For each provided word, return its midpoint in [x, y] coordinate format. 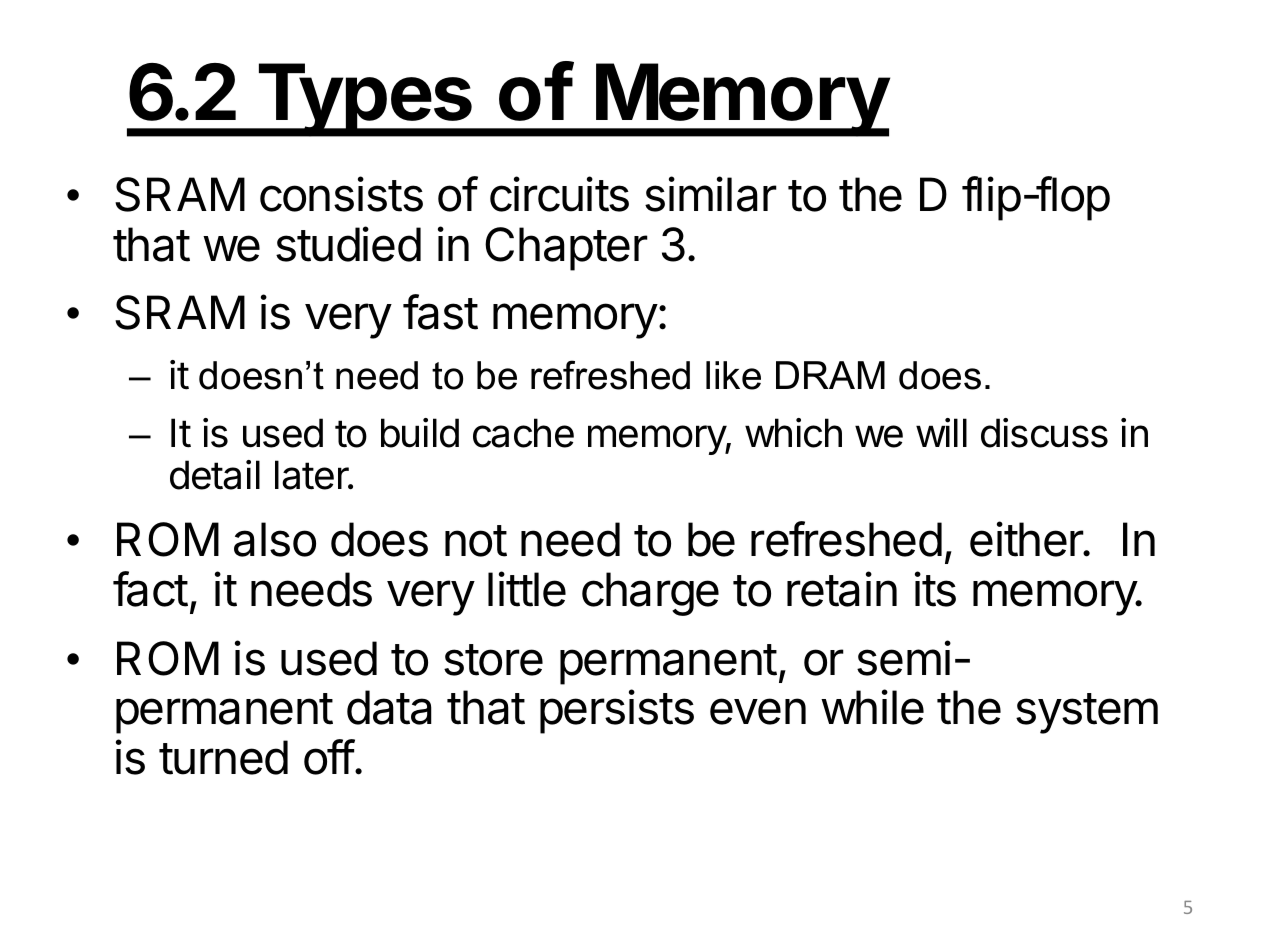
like [733, 375]
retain [842, 589]
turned [223, 757]
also [275, 539]
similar [711, 194]
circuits [559, 194]
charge [650, 594]
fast [440, 312]
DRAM [830, 375]
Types [364, 100]
